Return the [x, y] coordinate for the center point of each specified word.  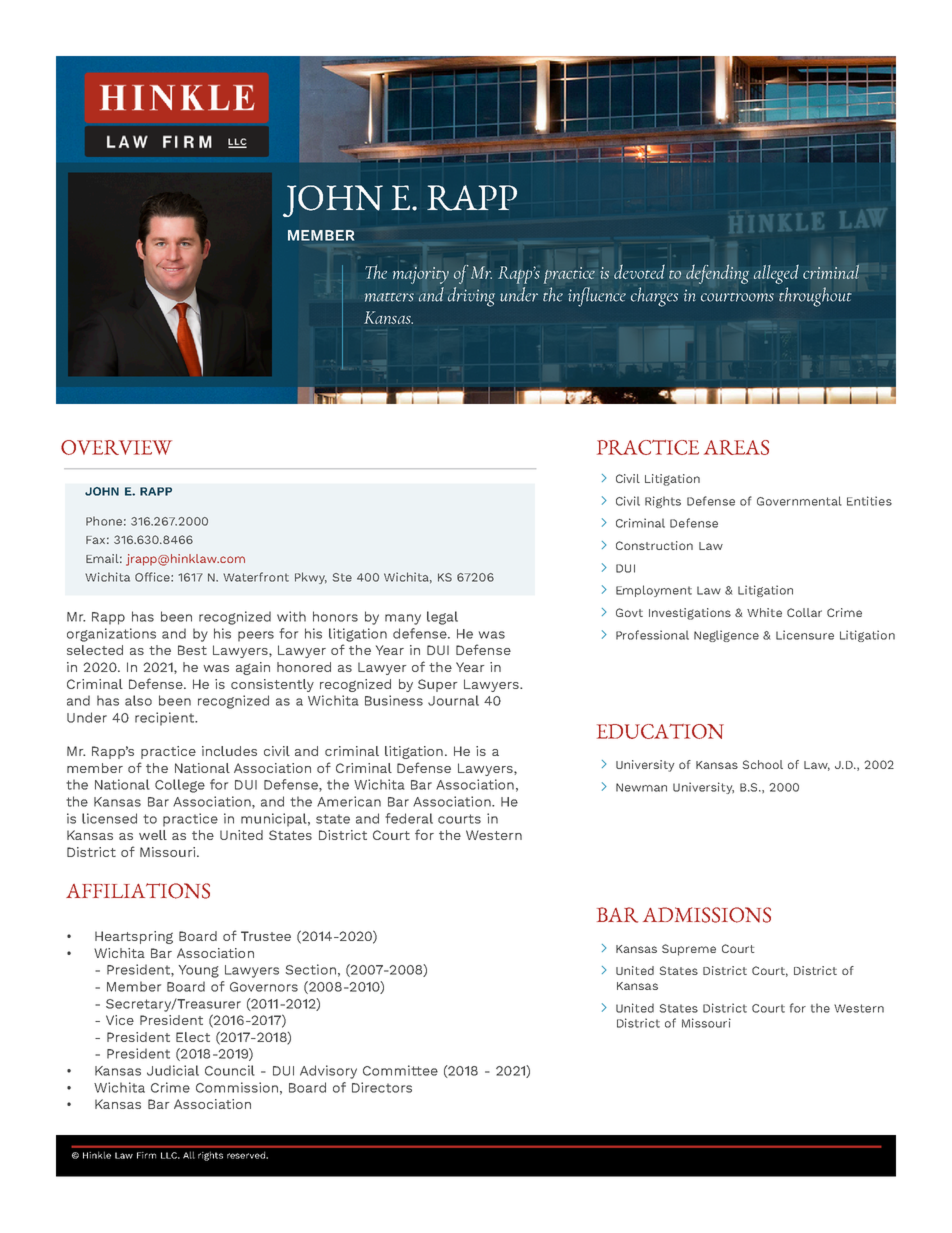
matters [389, 297]
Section [310, 969]
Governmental [799, 501]
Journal [453, 700]
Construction [654, 545]
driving [471, 297]
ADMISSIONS [707, 915]
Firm [146, 1155]
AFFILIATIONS [138, 891]
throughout [815, 297]
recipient [165, 719]
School [763, 764]
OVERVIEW [116, 447]
